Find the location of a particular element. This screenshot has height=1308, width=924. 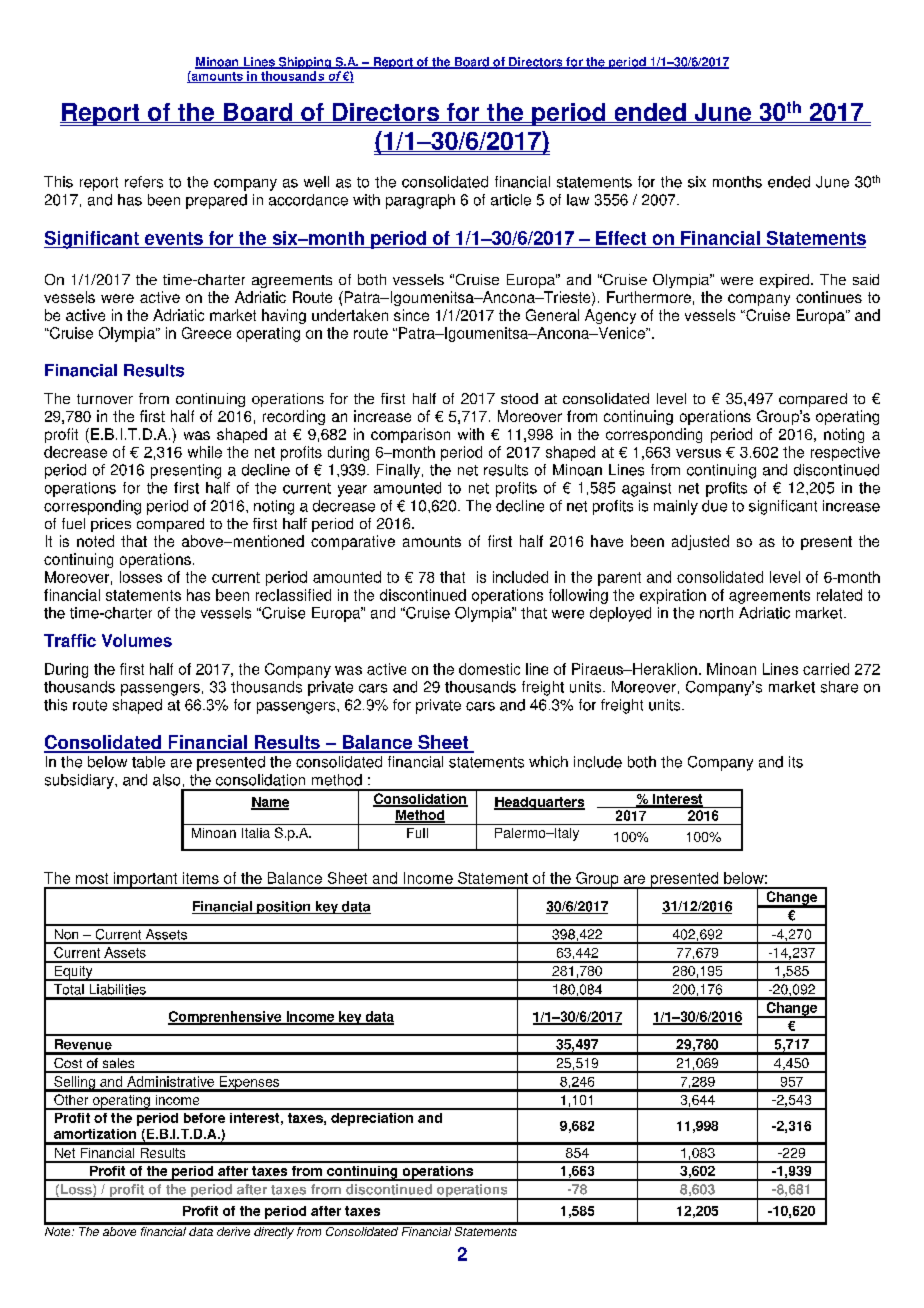

Greece is located at coordinates (206, 333).
